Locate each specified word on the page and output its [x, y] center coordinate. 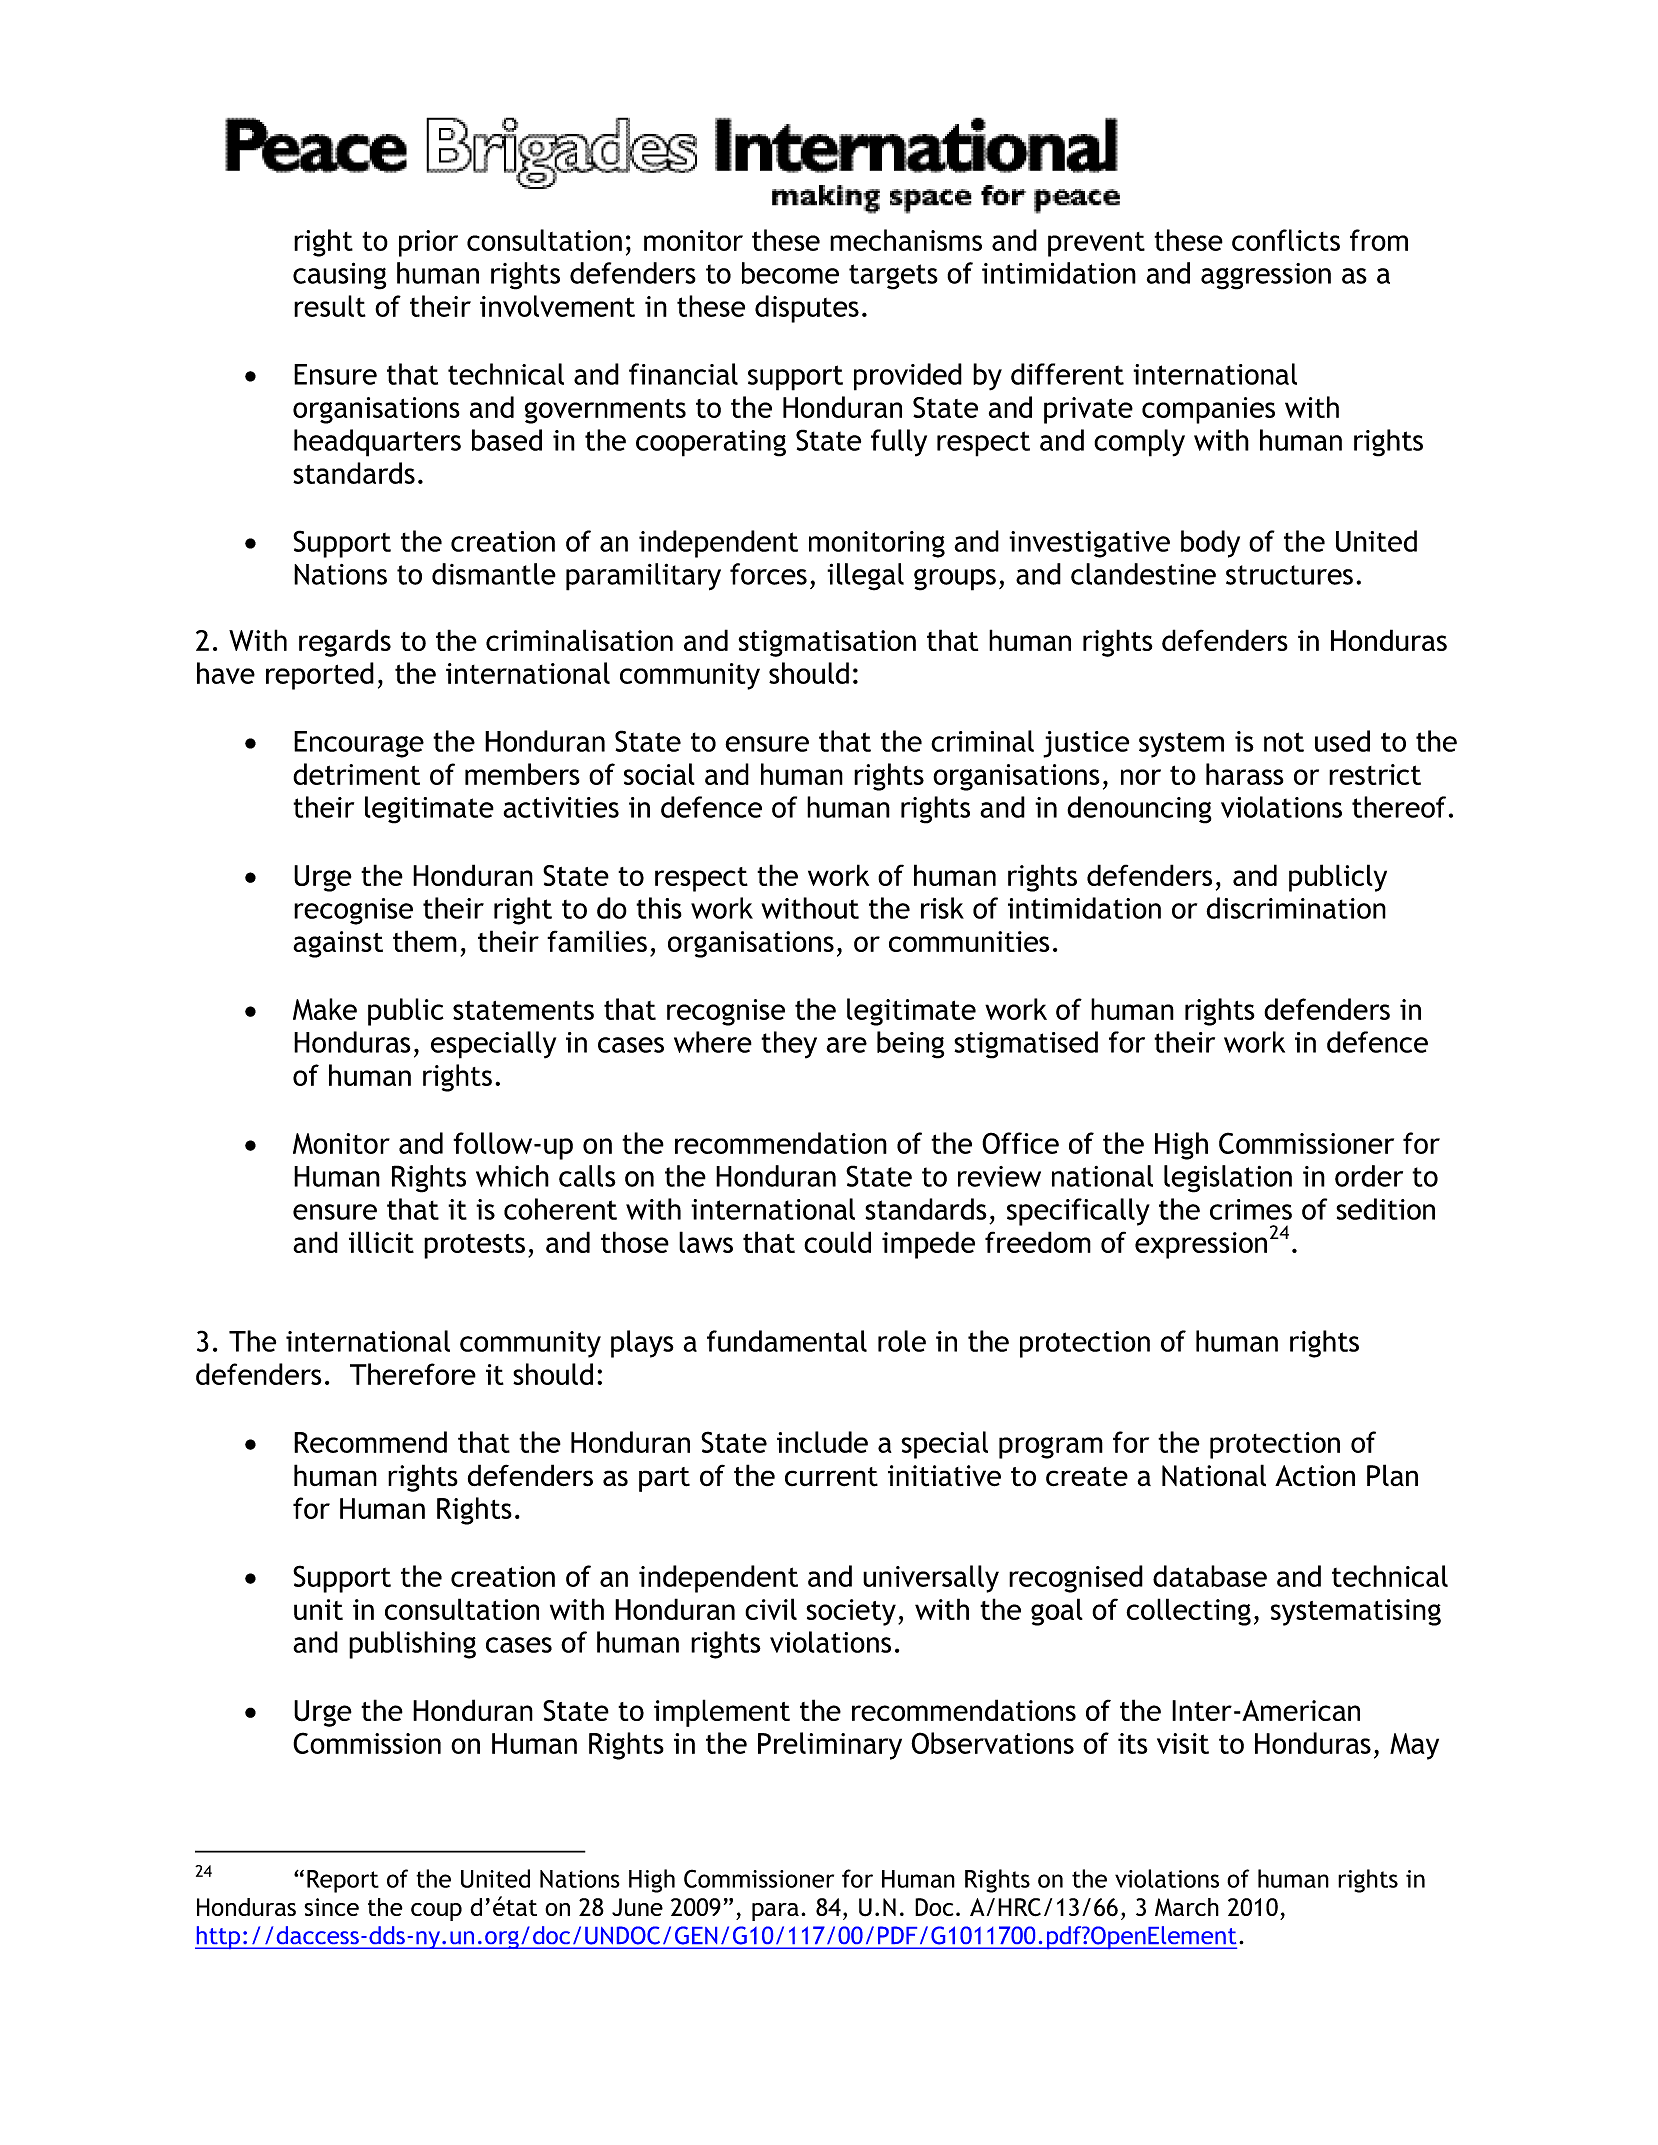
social [659, 774]
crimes [1251, 1209]
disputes [807, 309]
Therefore [413, 1374]
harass [1245, 774]
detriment [356, 774]
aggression [1266, 276]
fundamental [787, 1341]
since [331, 1907]
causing [339, 276]
